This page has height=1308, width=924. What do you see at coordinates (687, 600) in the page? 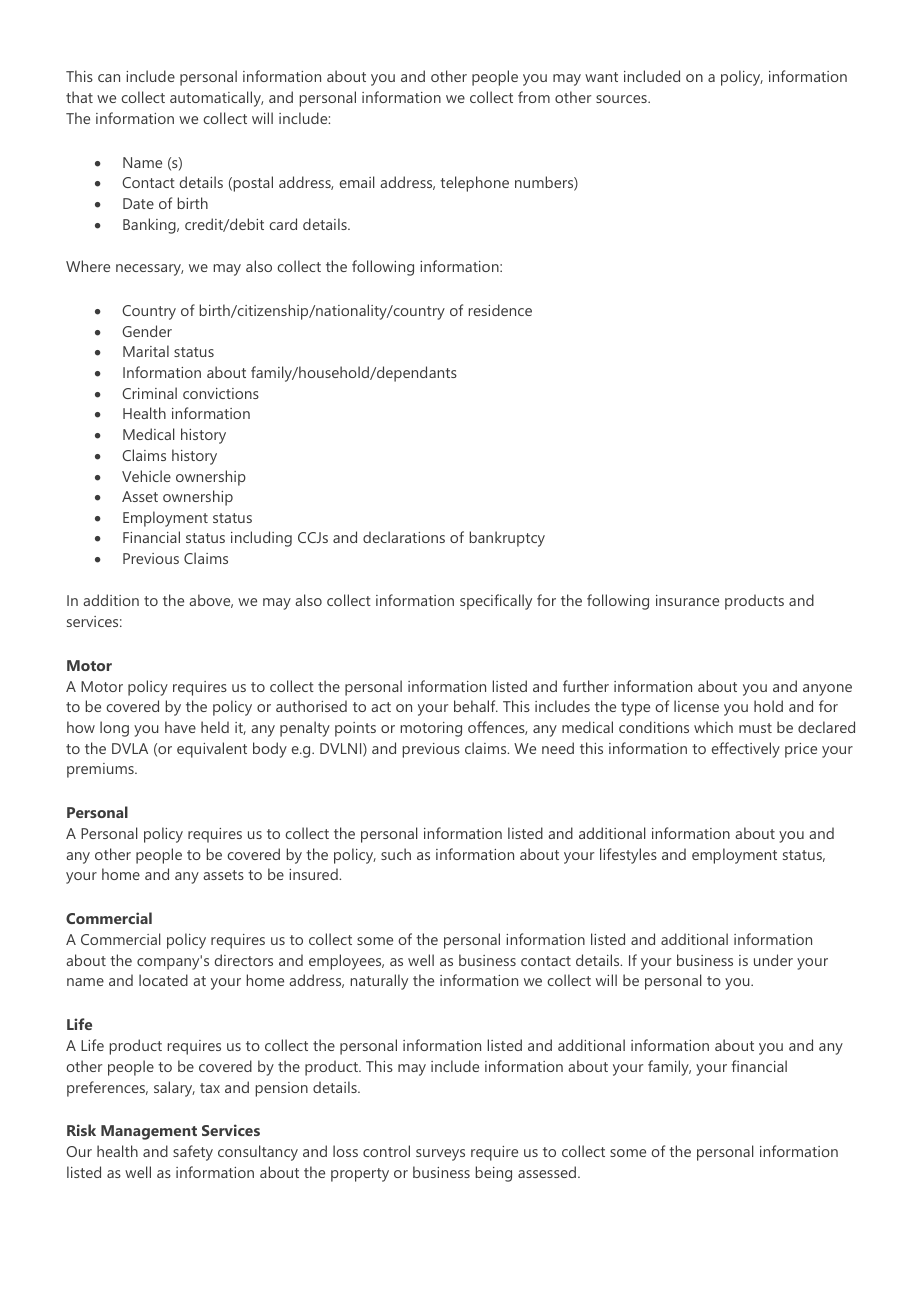
I see `insurance` at bounding box center [687, 600].
